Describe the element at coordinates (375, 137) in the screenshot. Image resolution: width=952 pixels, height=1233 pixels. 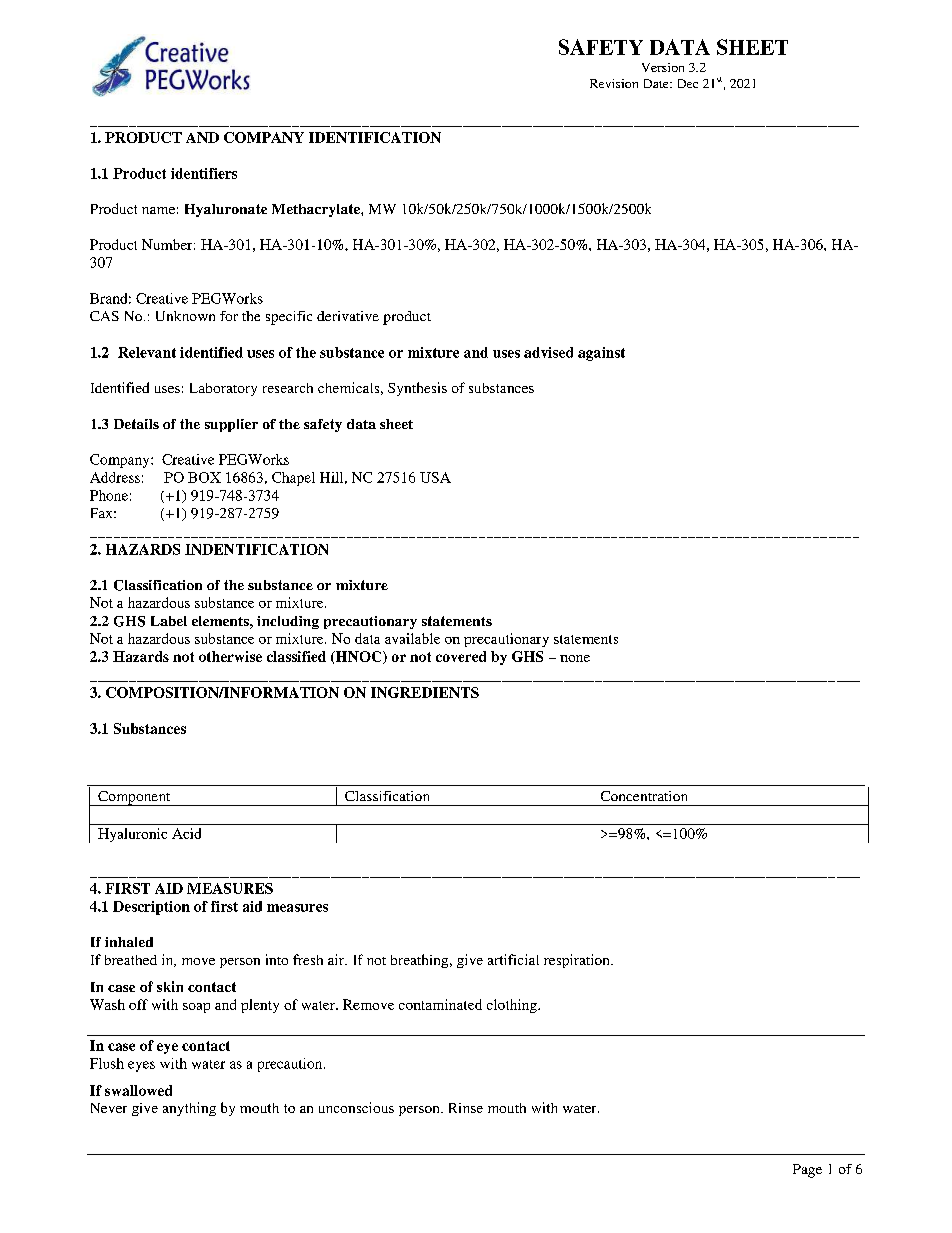
I see `IDENTIFICATION` at that location.
